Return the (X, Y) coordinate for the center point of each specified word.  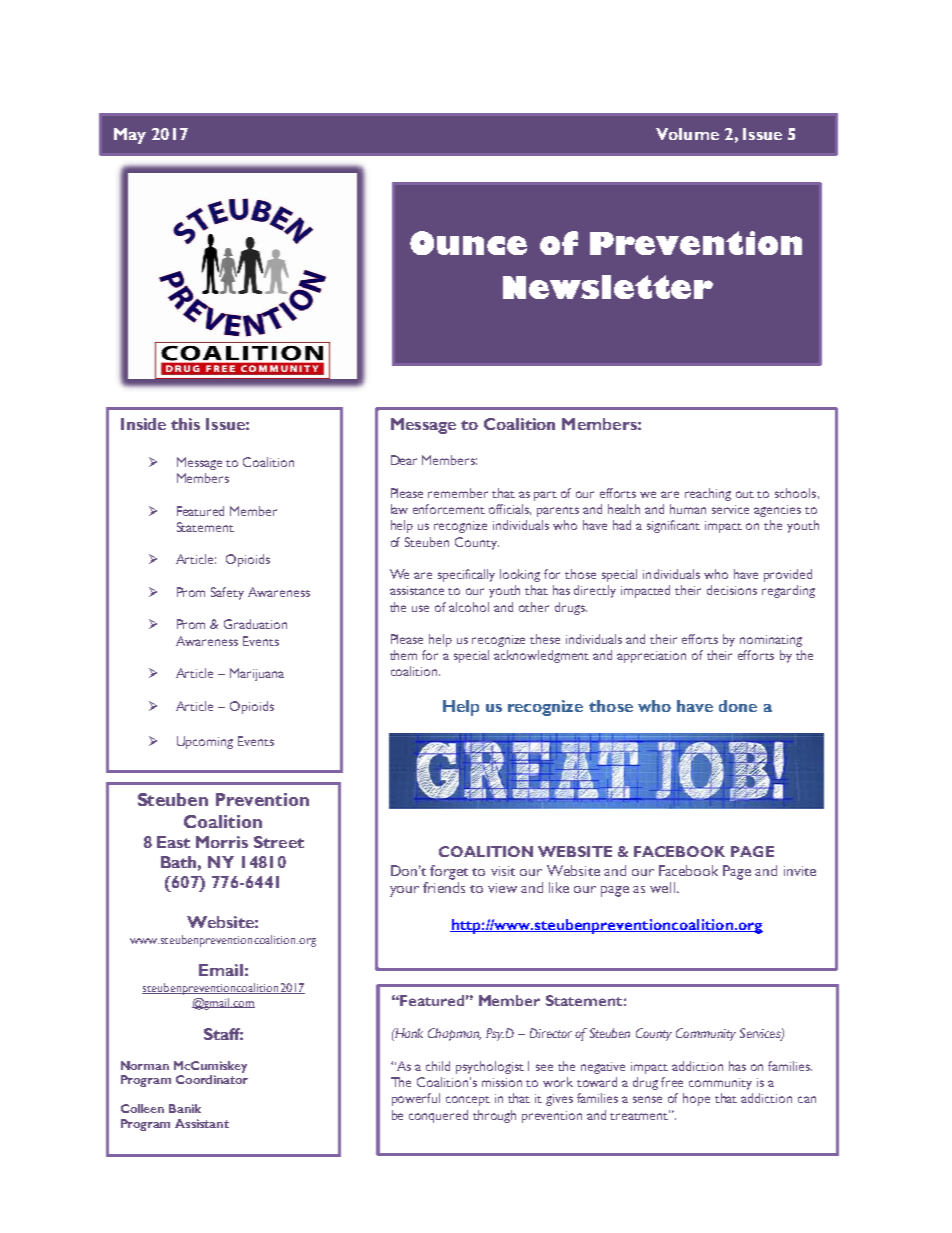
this (185, 424)
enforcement (449, 509)
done (738, 706)
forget (449, 872)
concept (468, 1101)
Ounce (468, 243)
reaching (708, 494)
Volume (687, 134)
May (130, 136)
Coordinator (212, 1079)
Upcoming (205, 742)
